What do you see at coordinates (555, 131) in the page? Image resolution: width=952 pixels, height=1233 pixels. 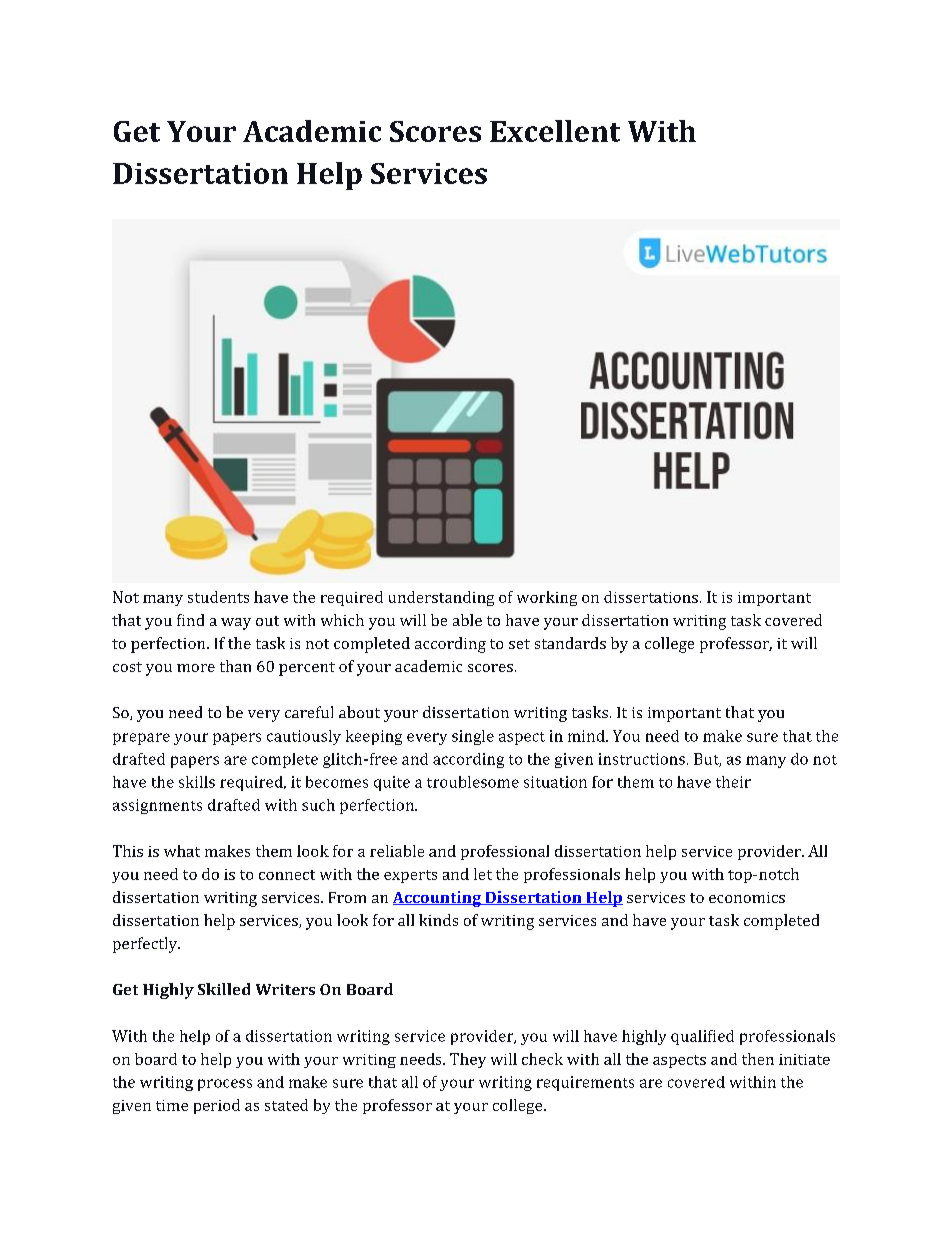 I see `Excellent` at bounding box center [555, 131].
